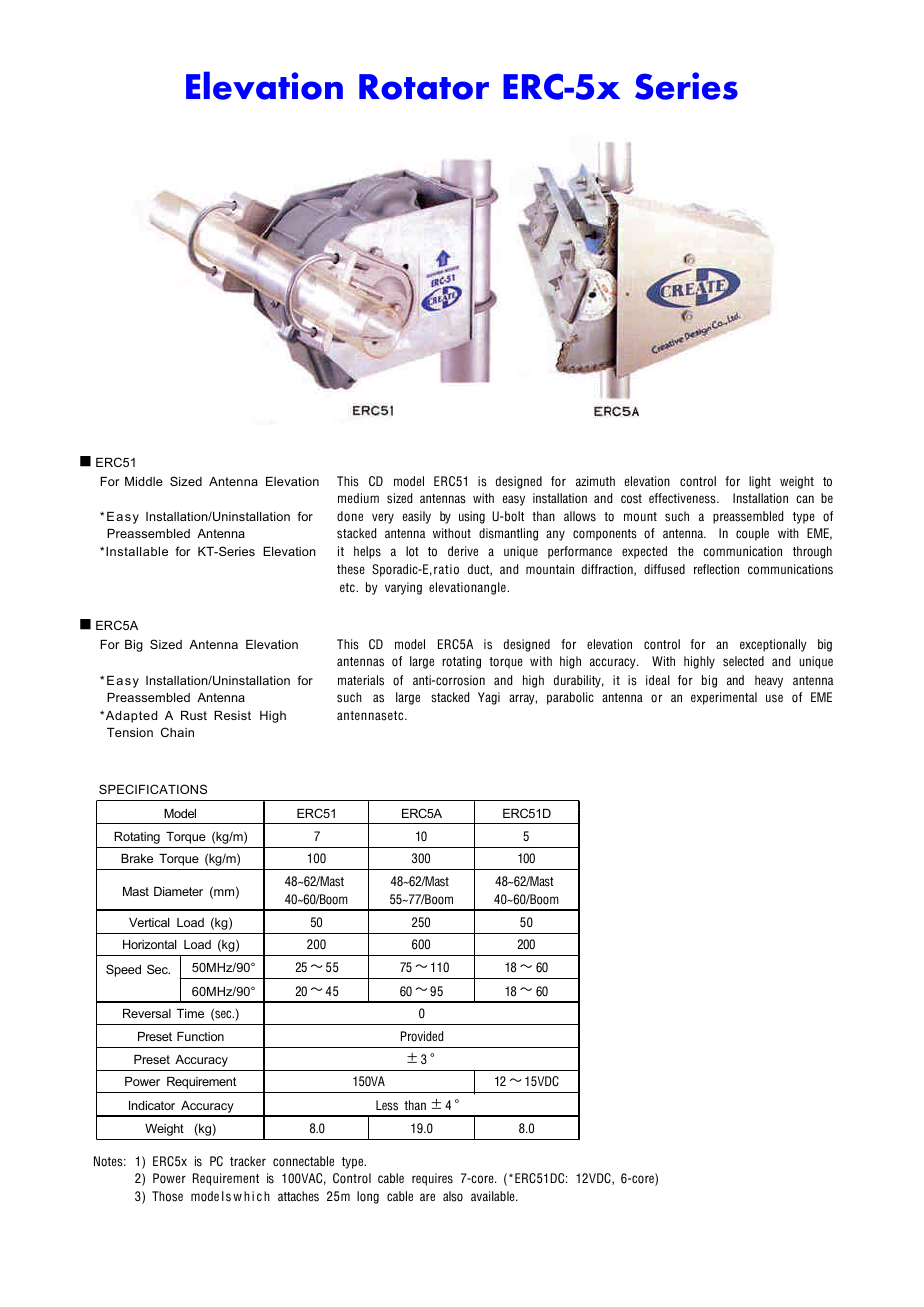 Image resolution: width=924 pixels, height=1307 pixels. I want to click on tracker, so click(248, 1161).
